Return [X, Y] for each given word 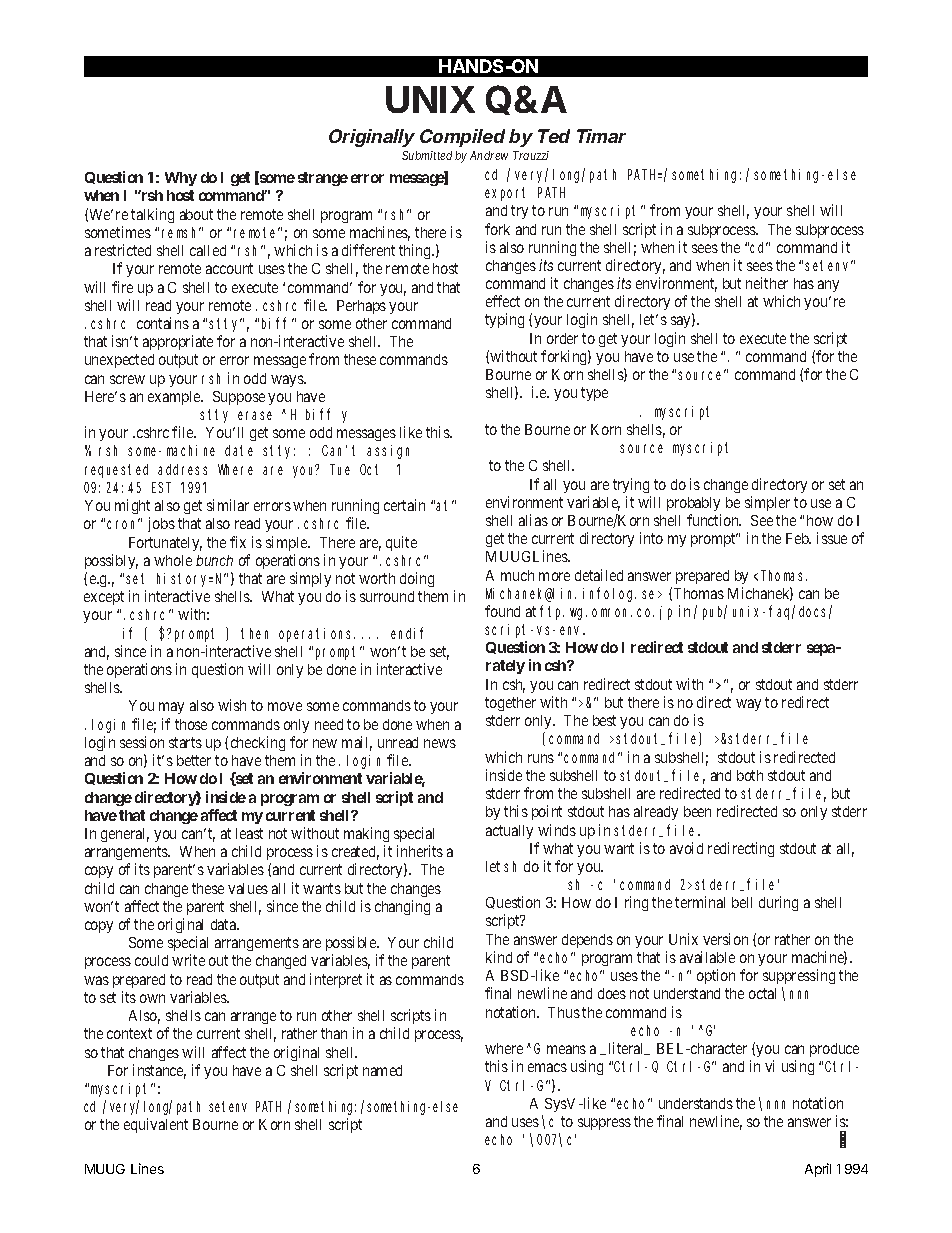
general [125, 835]
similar [228, 505]
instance [159, 1071]
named [382, 1070]
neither [767, 283]
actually [509, 832]
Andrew [489, 155]
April [818, 1170]
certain [404, 505]
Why [181, 179]
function [714, 520]
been [697, 811]
